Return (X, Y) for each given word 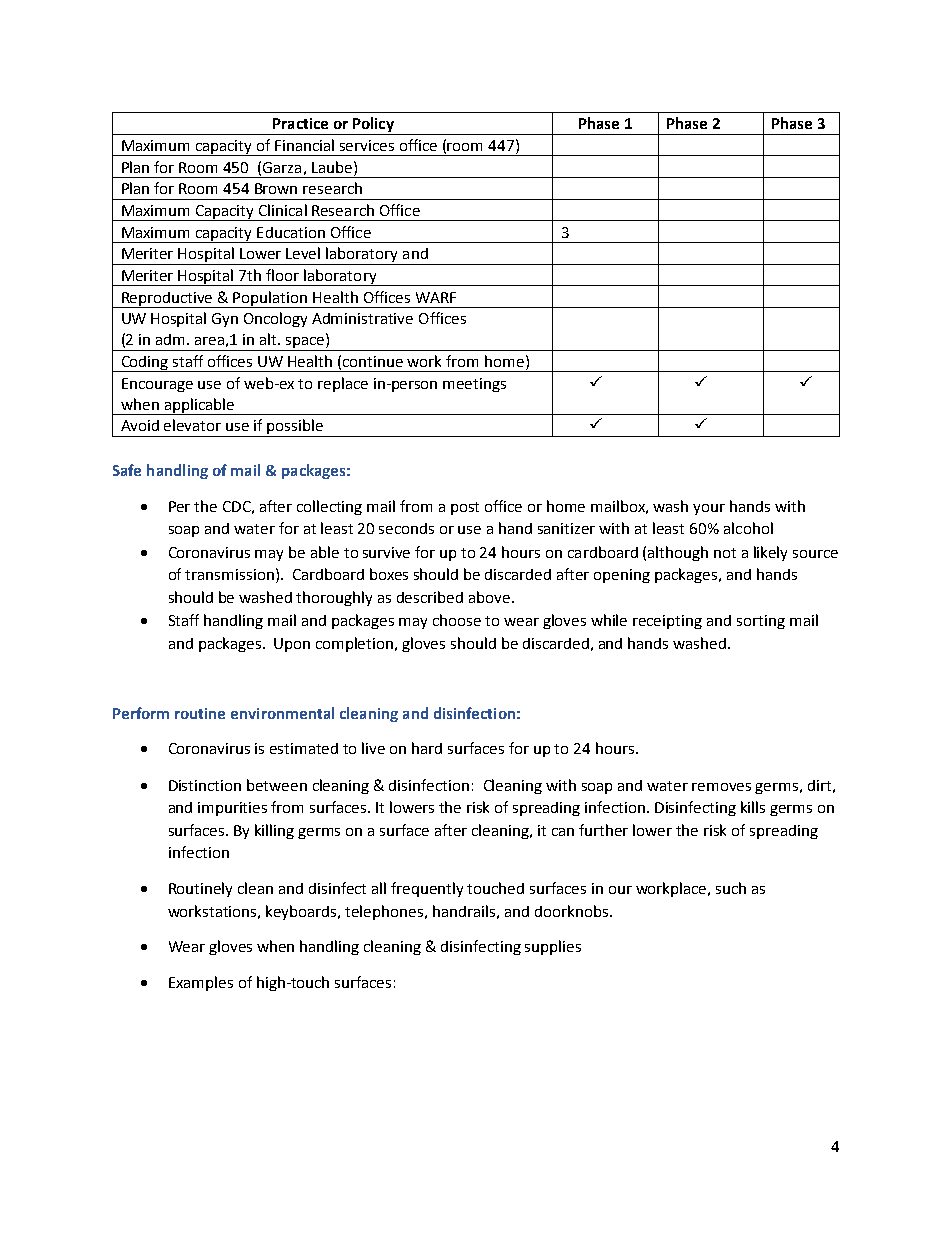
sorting (761, 622)
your (709, 509)
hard (427, 748)
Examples (201, 983)
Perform (141, 713)
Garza (282, 167)
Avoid (140, 425)
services (367, 145)
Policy (373, 126)
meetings (474, 385)
